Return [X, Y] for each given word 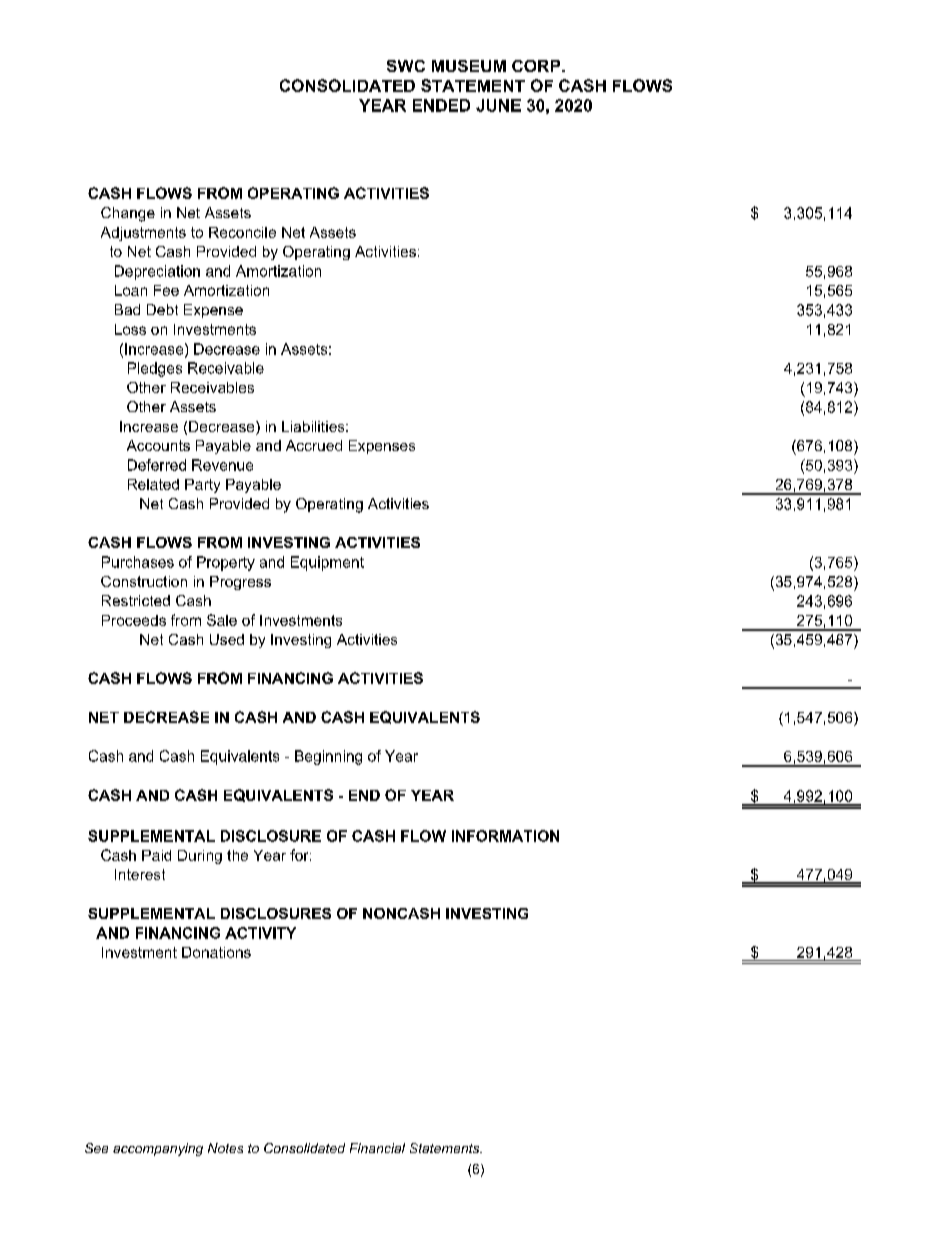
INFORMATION [505, 836]
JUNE [498, 105]
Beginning [328, 757]
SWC [406, 66]
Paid [156, 855]
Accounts [158, 445]
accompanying [158, 1149]
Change [128, 214]
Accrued [314, 445]
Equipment [327, 563]
